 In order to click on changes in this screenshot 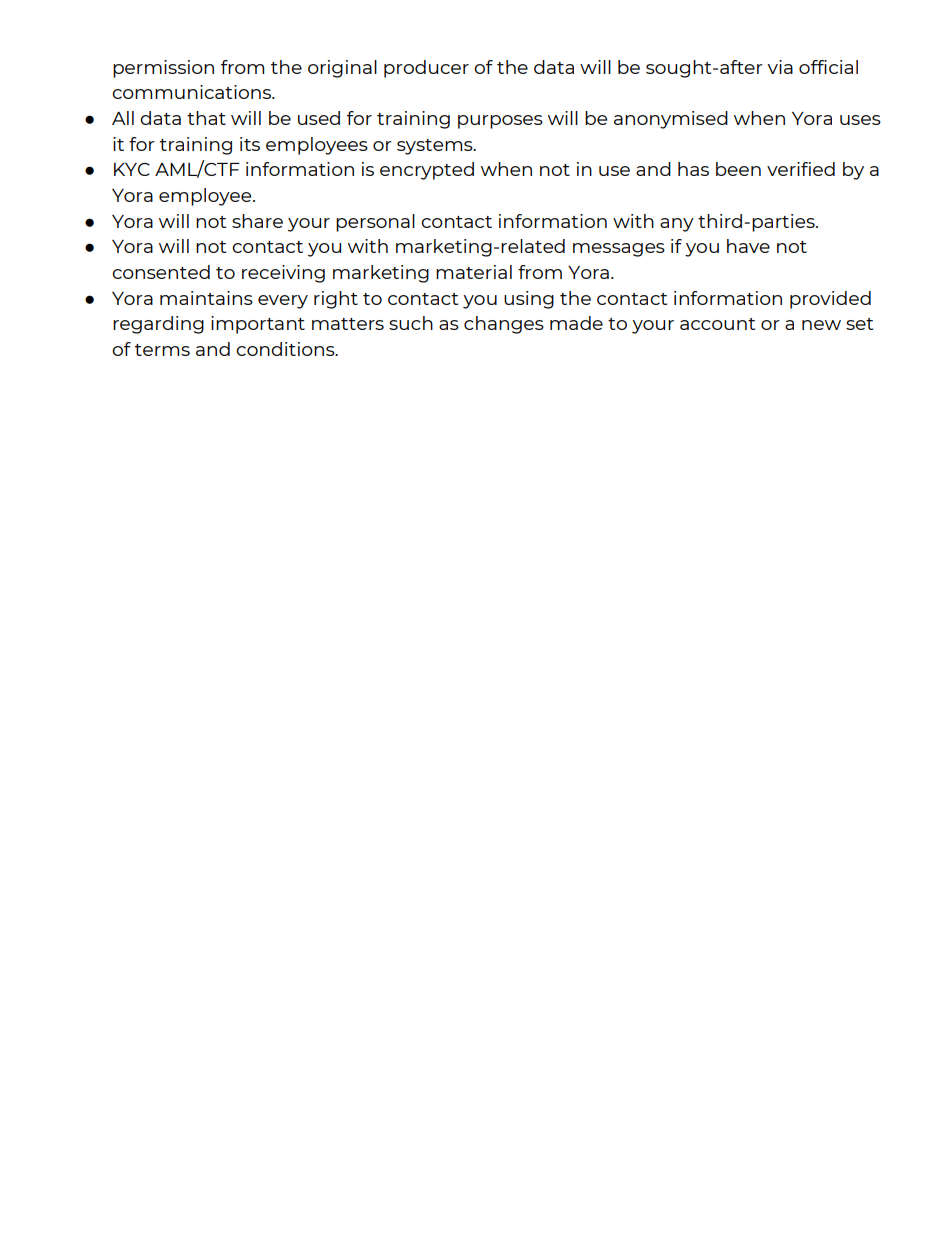, I will do `click(504, 325)`.
